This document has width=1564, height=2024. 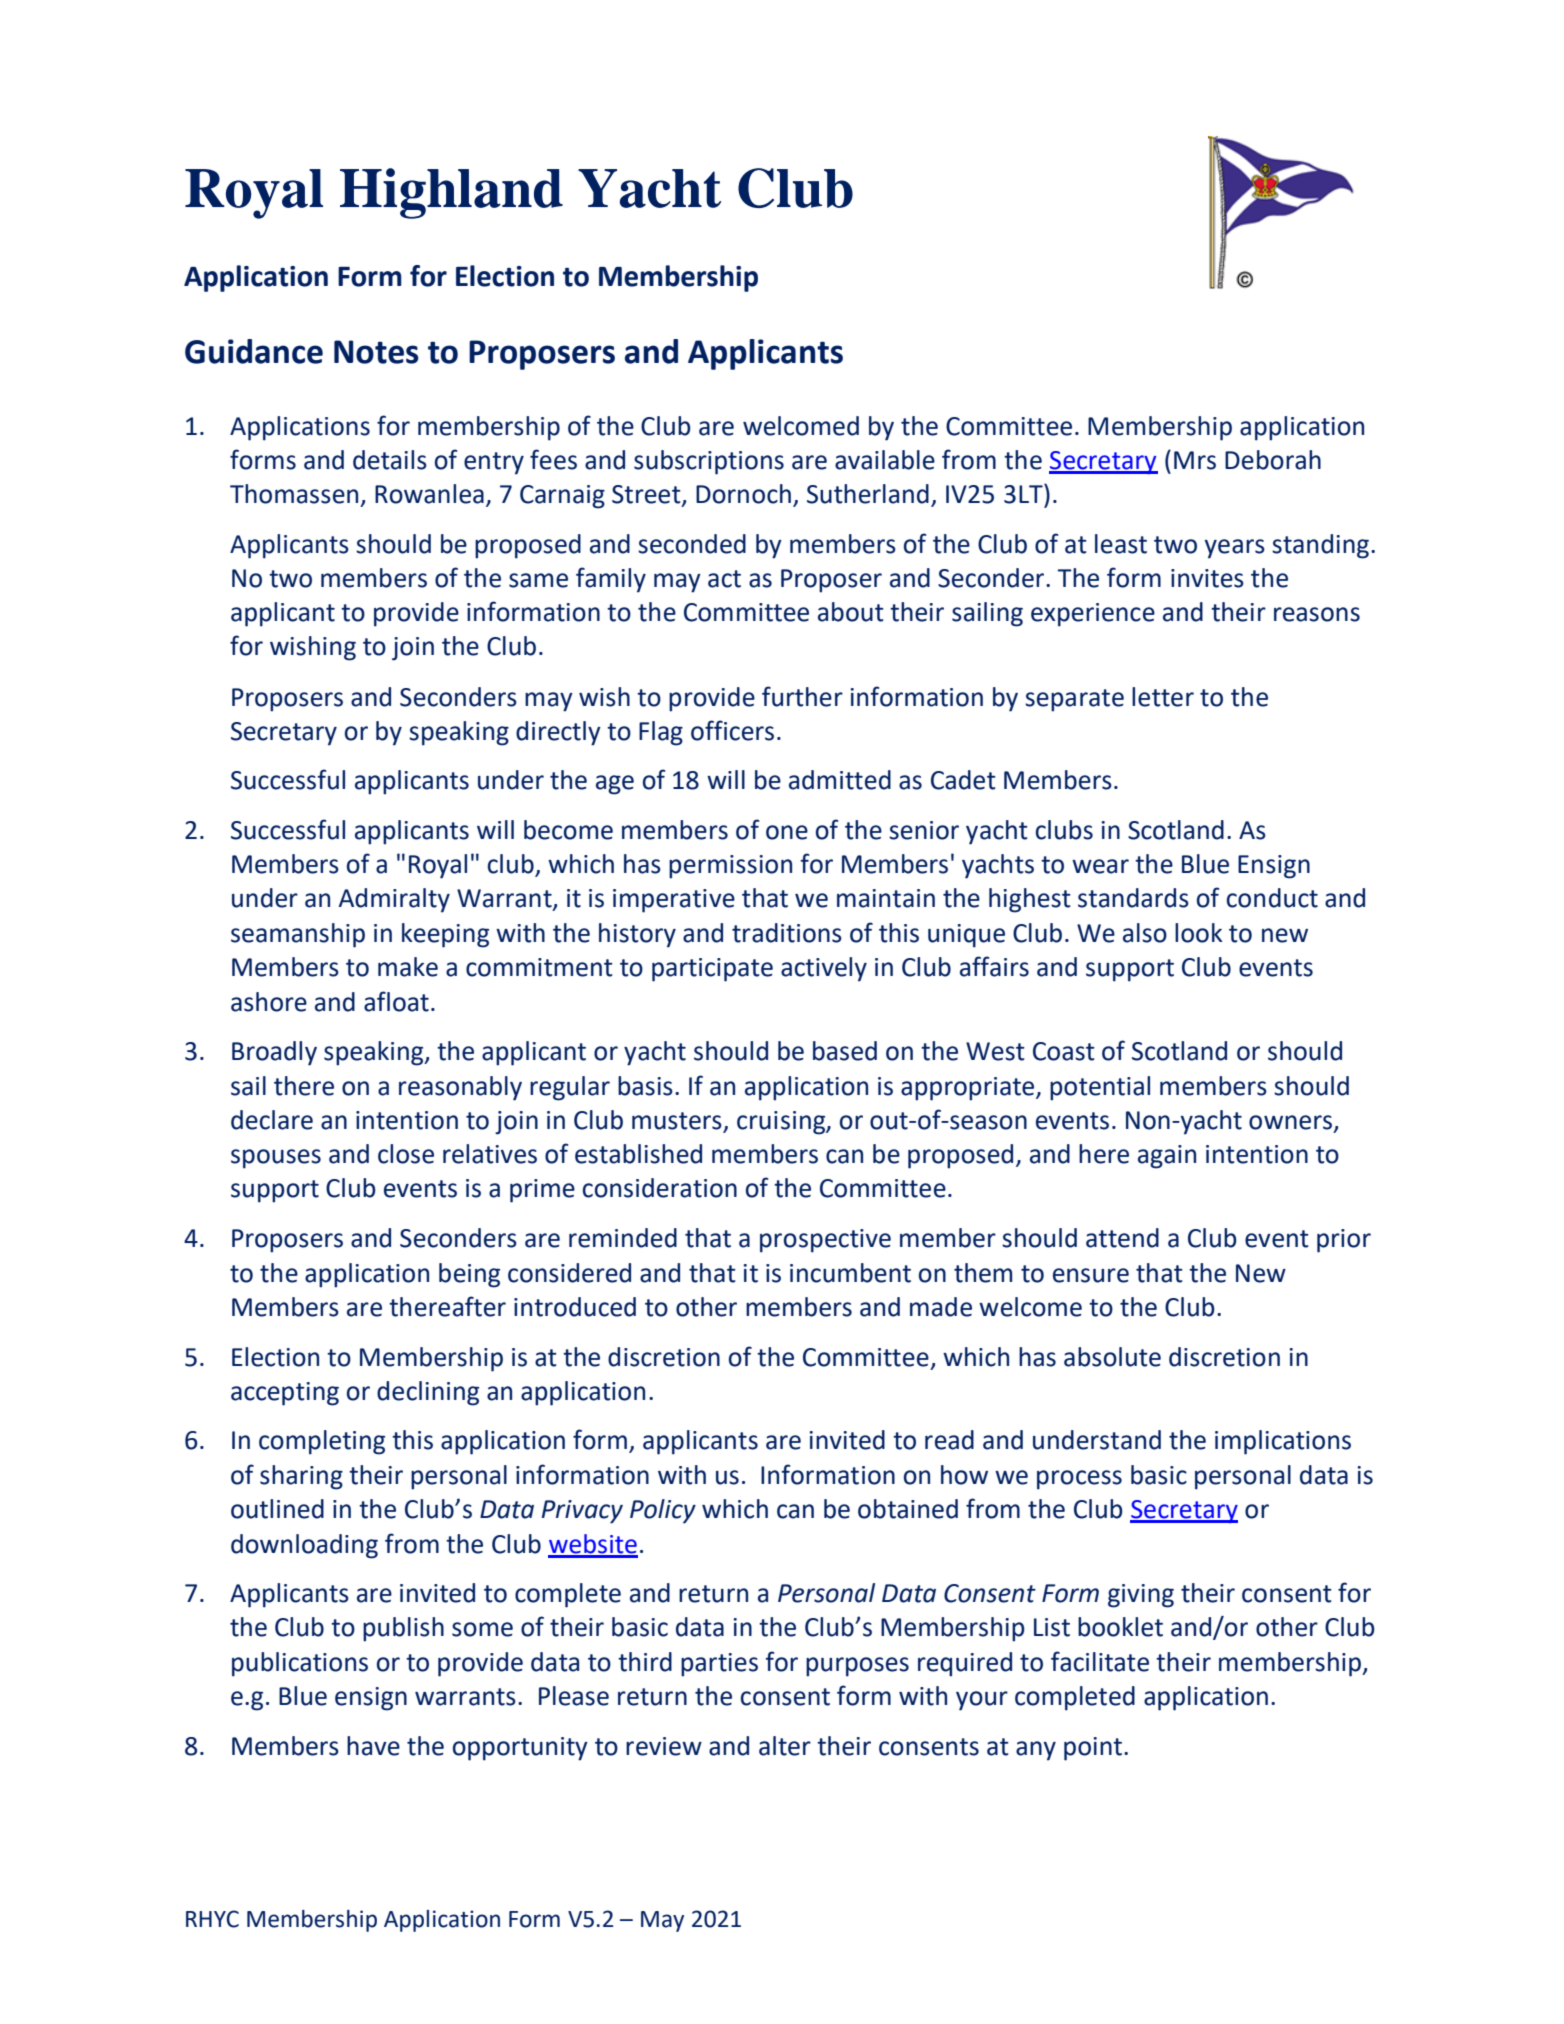 I want to click on have, so click(x=373, y=1746).
